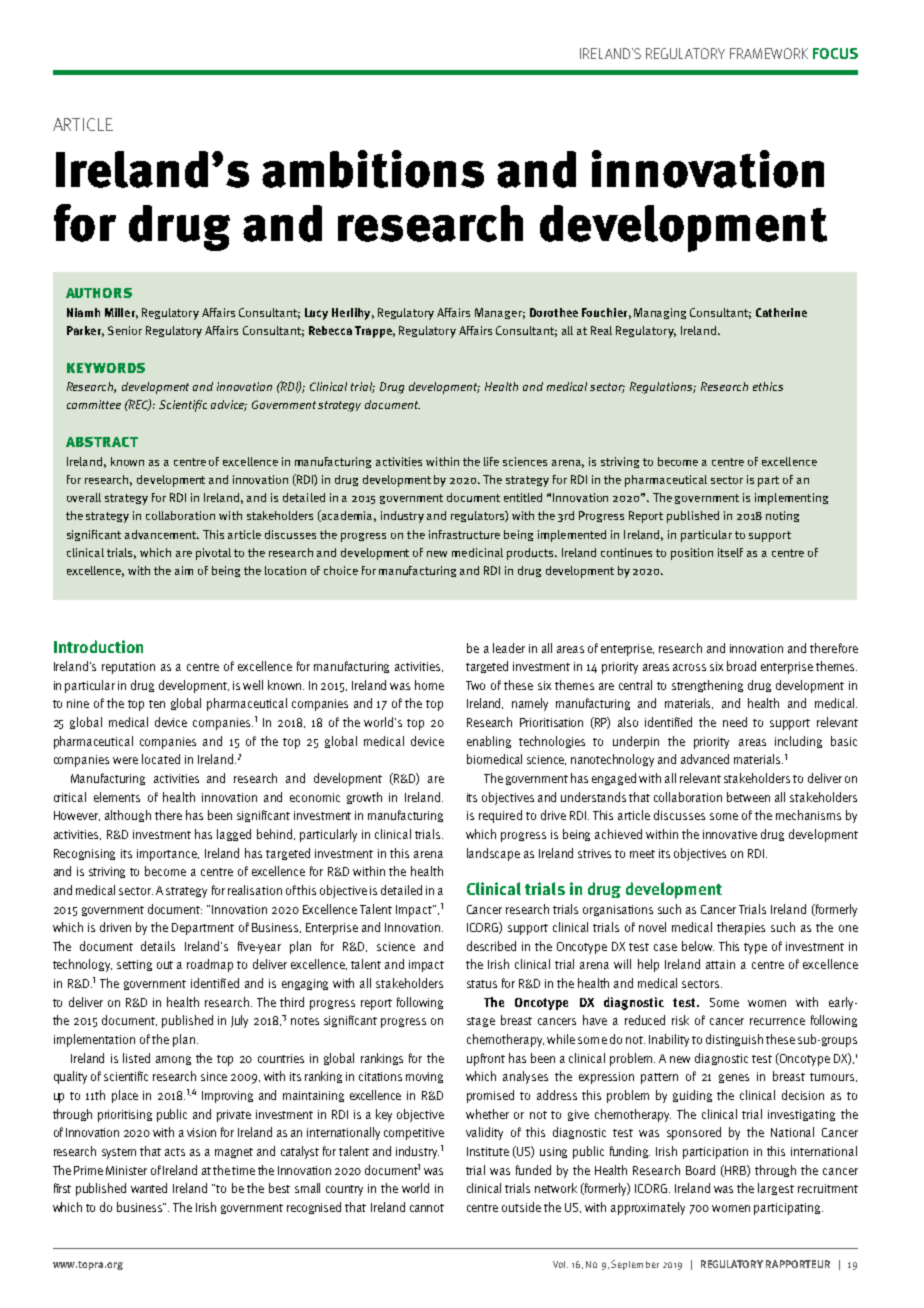  Describe the element at coordinates (741, 928) in the document. I see `therapies` at that location.
